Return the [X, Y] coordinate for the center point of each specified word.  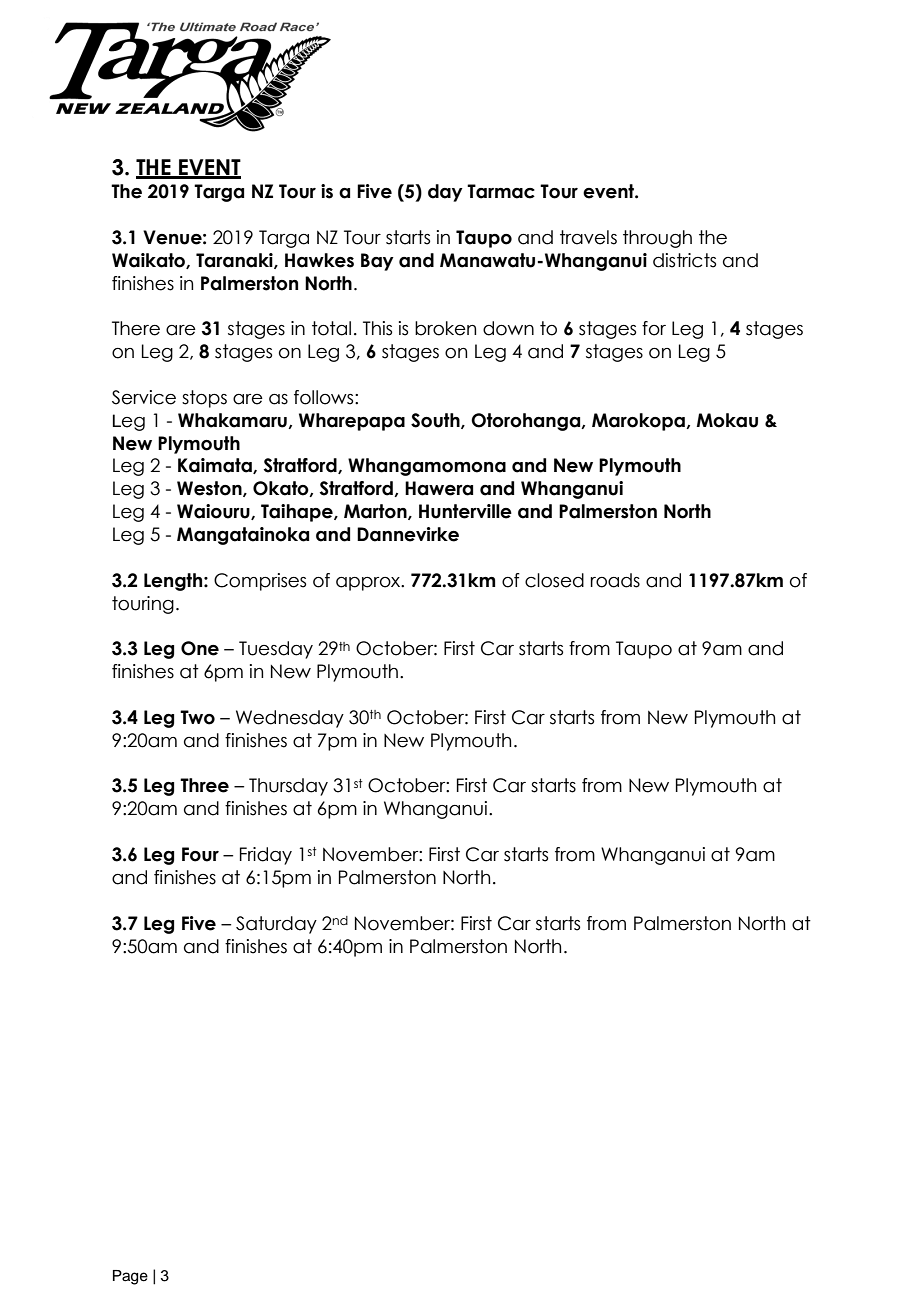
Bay [377, 262]
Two [197, 717]
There [136, 328]
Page [130, 1277]
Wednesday [290, 719]
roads [615, 580]
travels [588, 237]
